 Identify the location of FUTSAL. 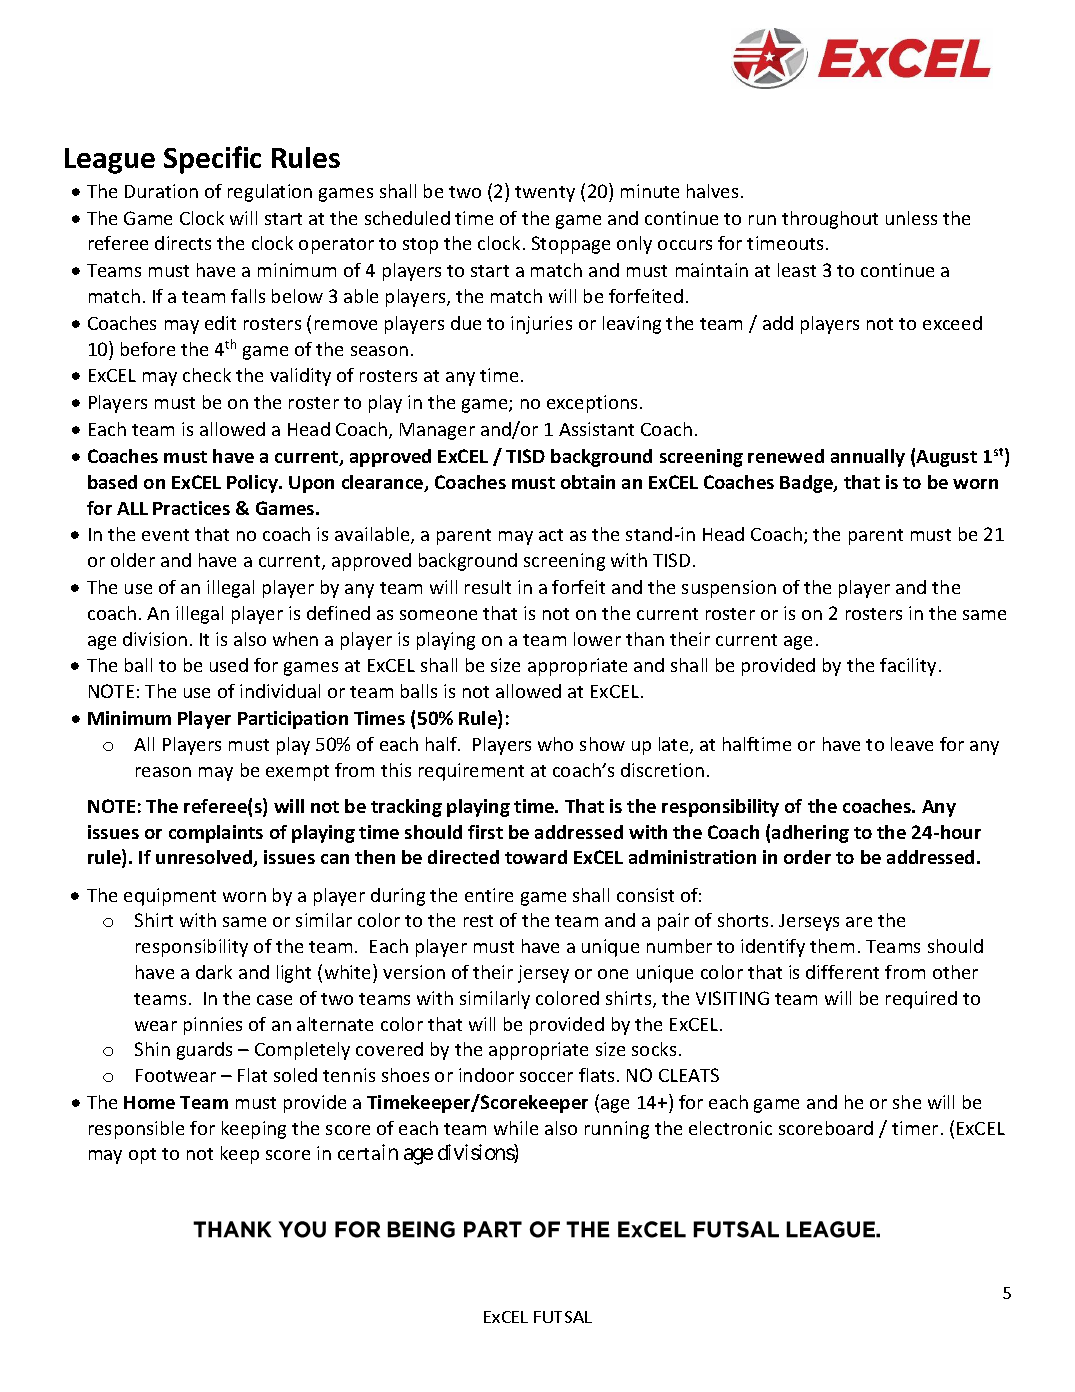
(563, 1317).
